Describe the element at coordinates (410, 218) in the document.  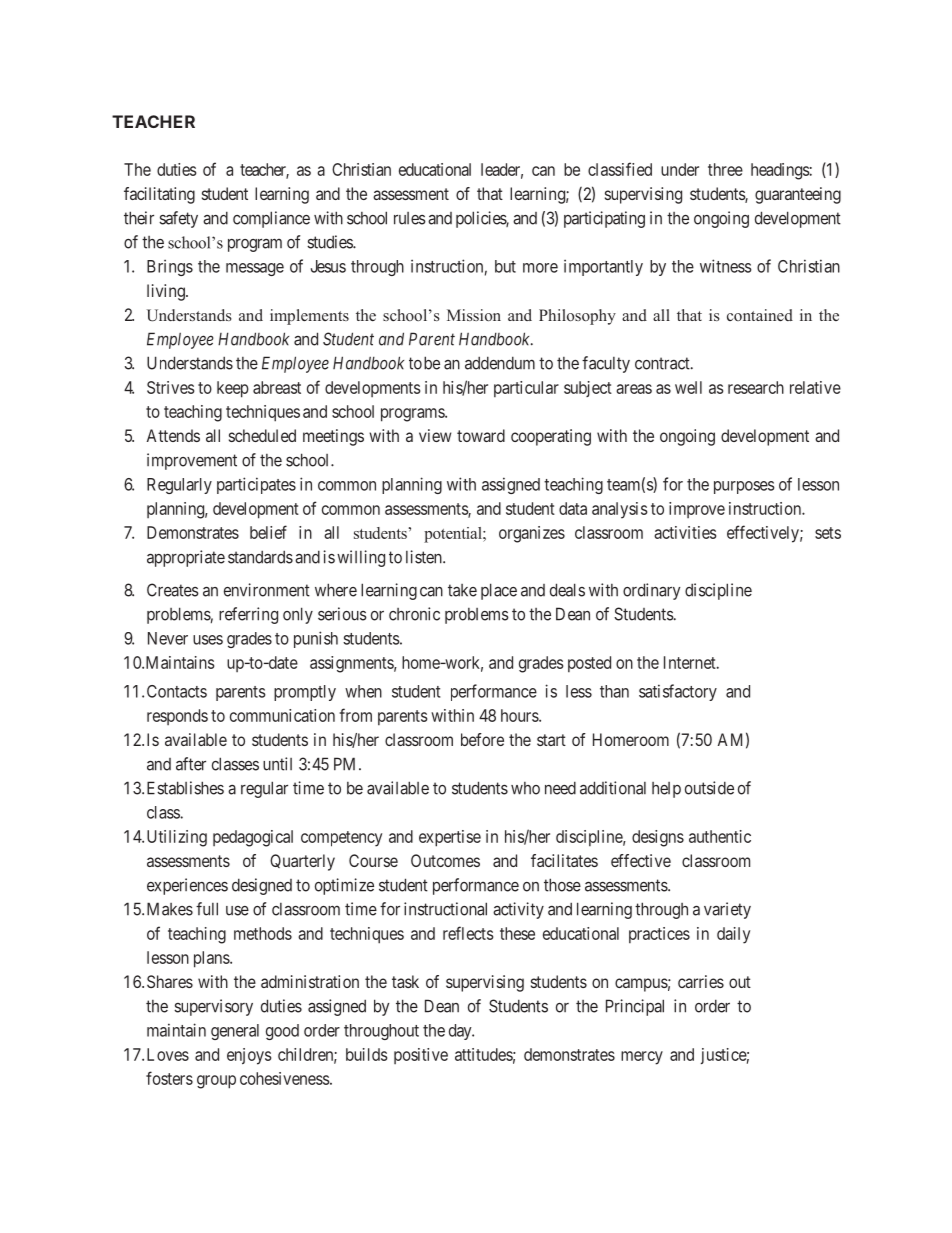
I see `rules` at that location.
